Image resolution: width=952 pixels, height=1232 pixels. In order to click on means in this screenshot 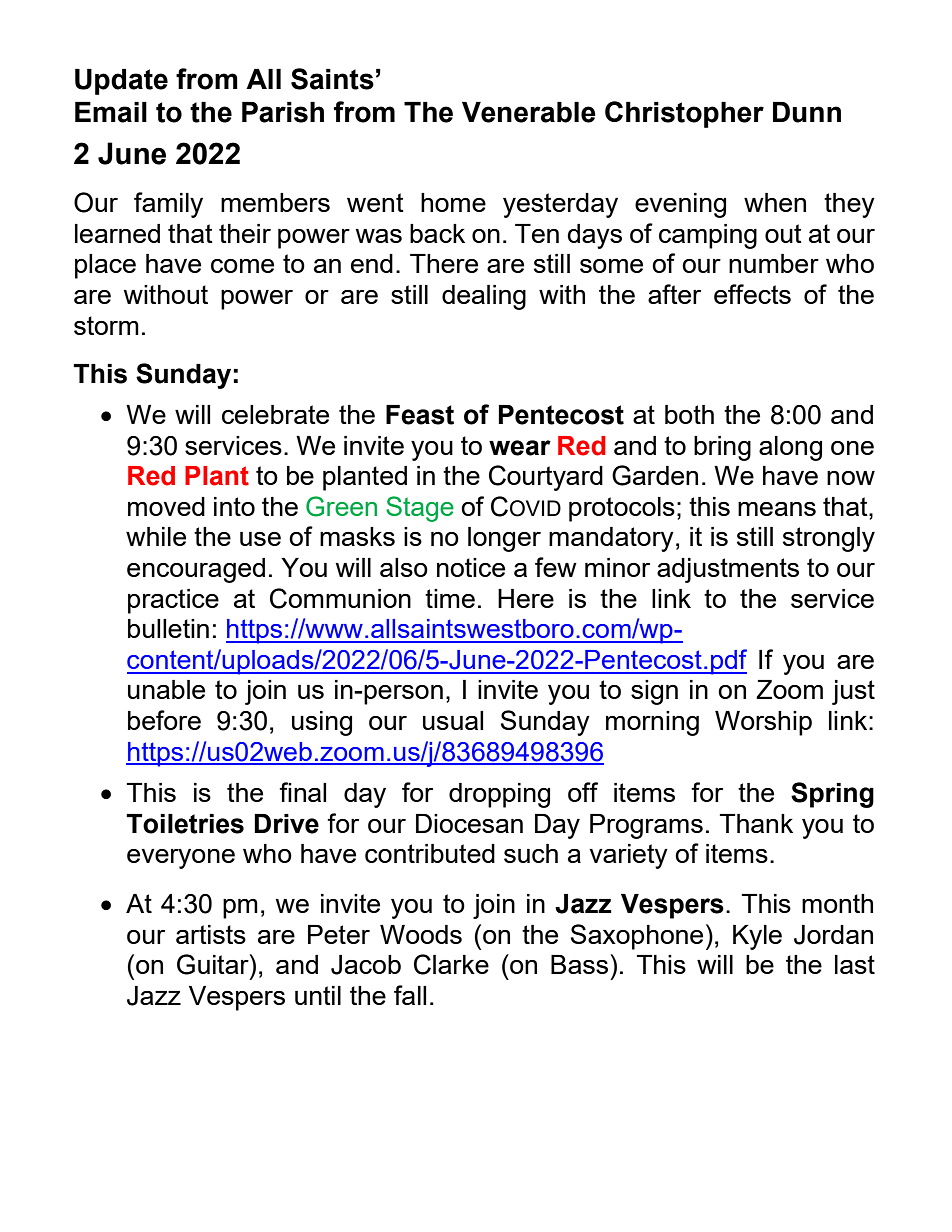, I will do `click(777, 509)`.
